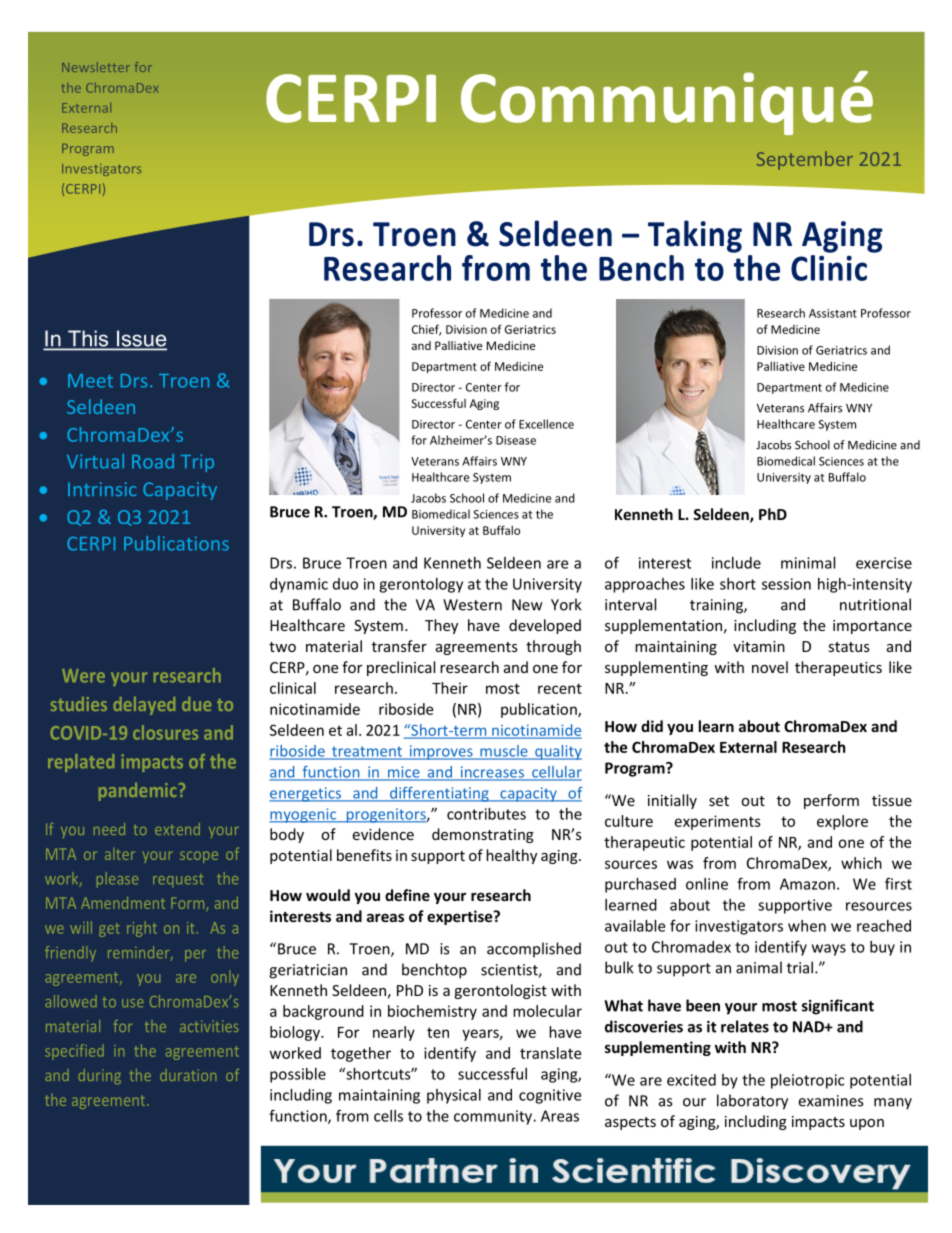 The width and height of the screenshot is (952, 1233). I want to click on physical, so click(454, 1096).
